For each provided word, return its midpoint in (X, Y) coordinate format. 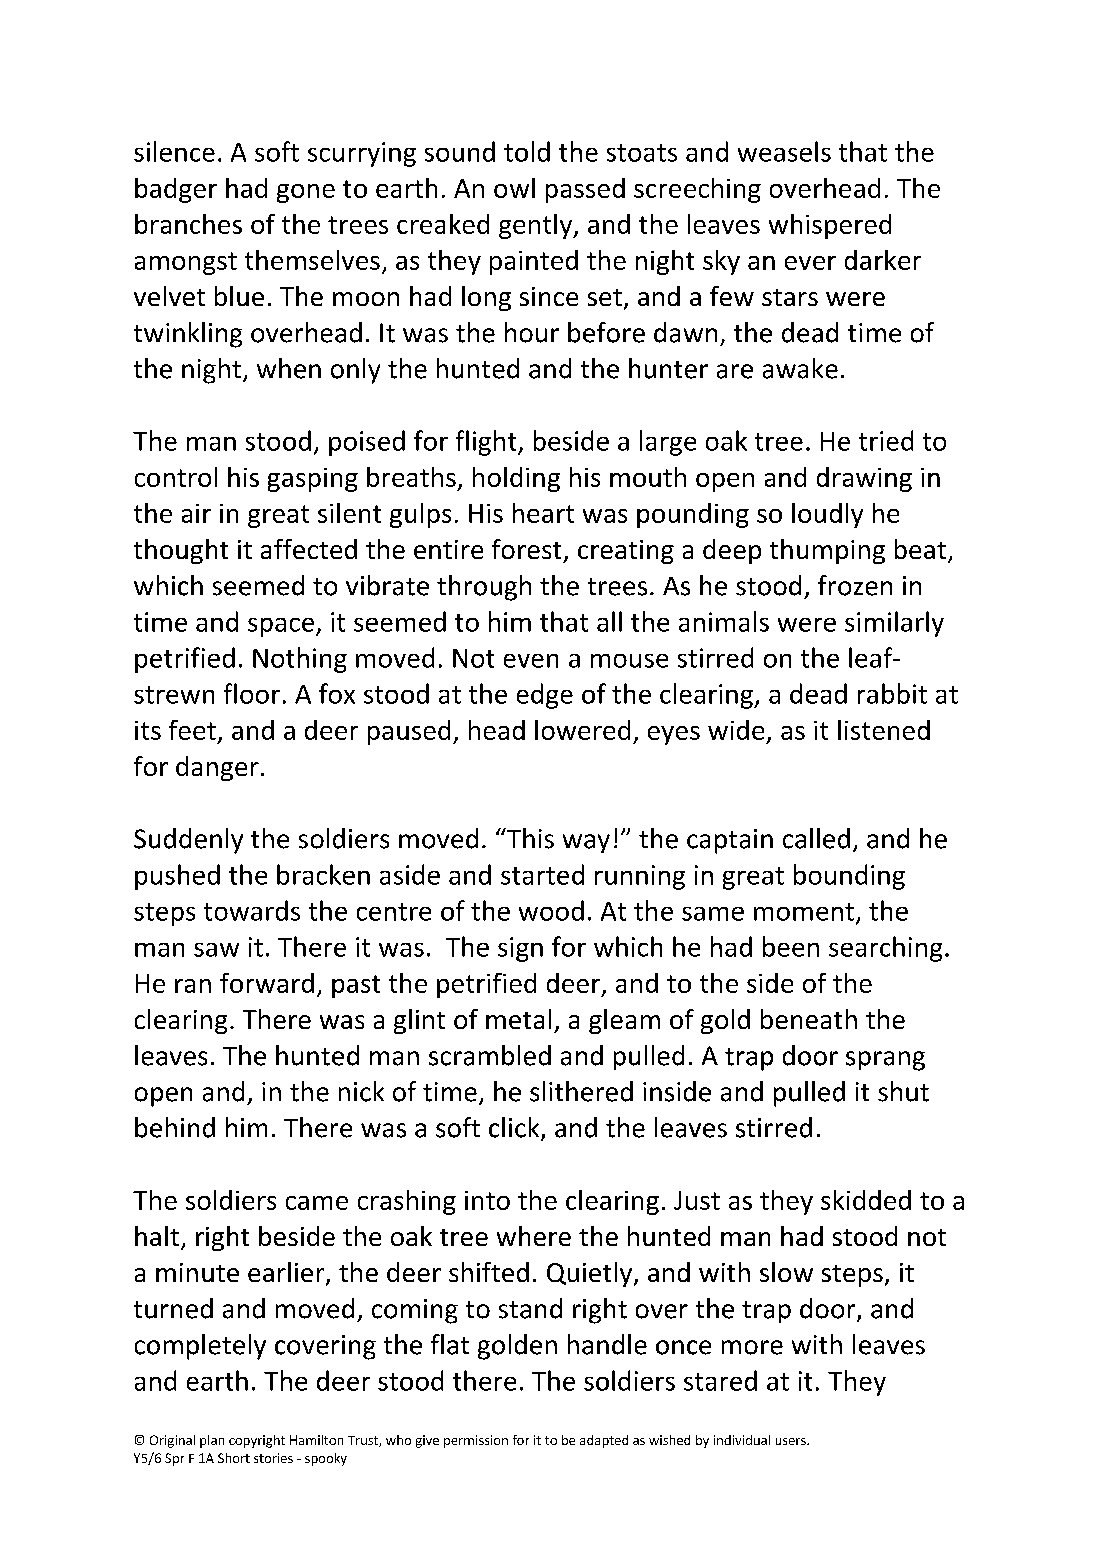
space (281, 627)
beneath (809, 1019)
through (484, 588)
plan (212, 1441)
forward (267, 983)
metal (518, 1019)
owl (514, 188)
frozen (855, 585)
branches (188, 224)
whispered (830, 226)
